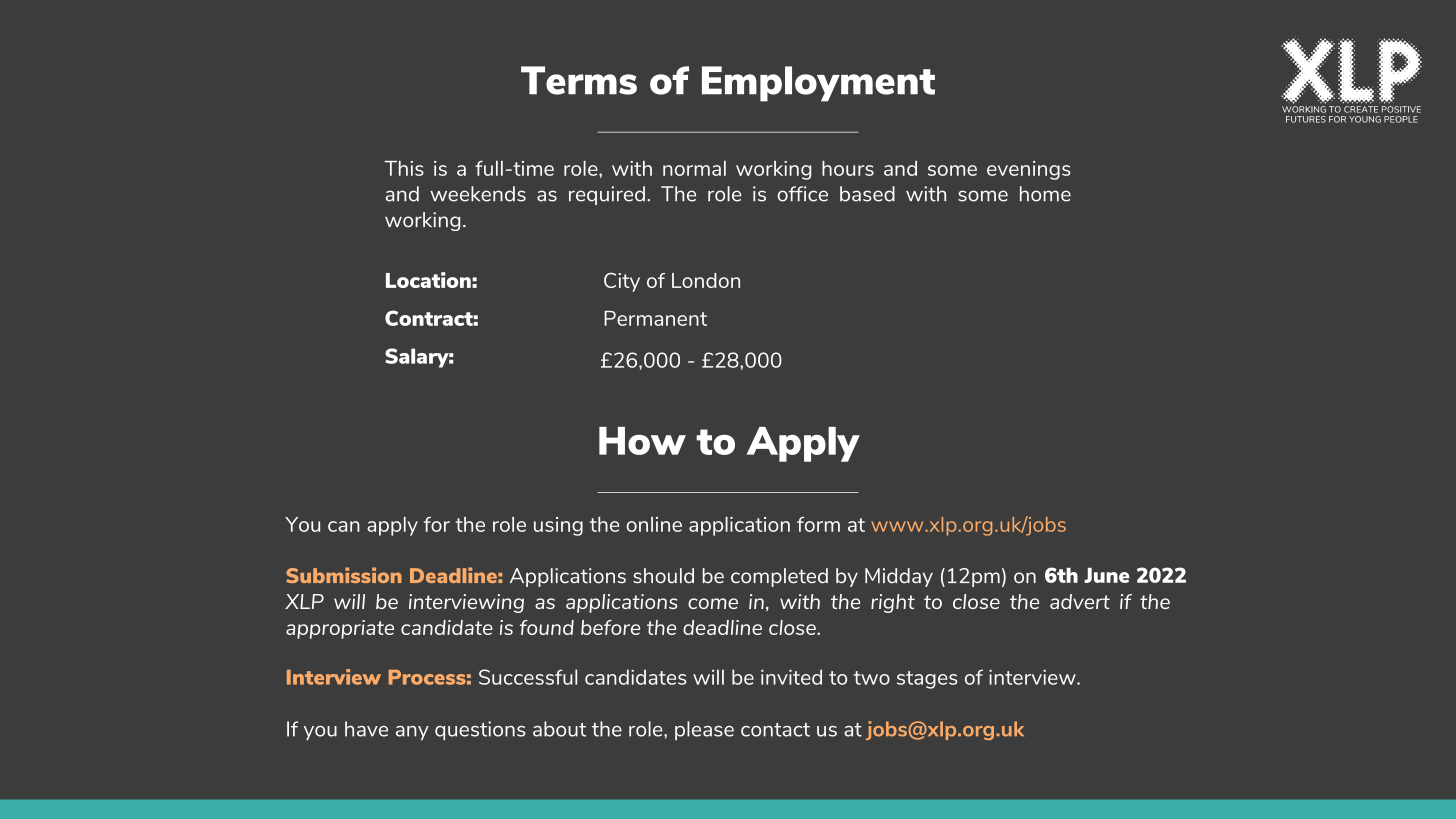 This image has height=819, width=1456. I want to click on stages, so click(927, 680).
